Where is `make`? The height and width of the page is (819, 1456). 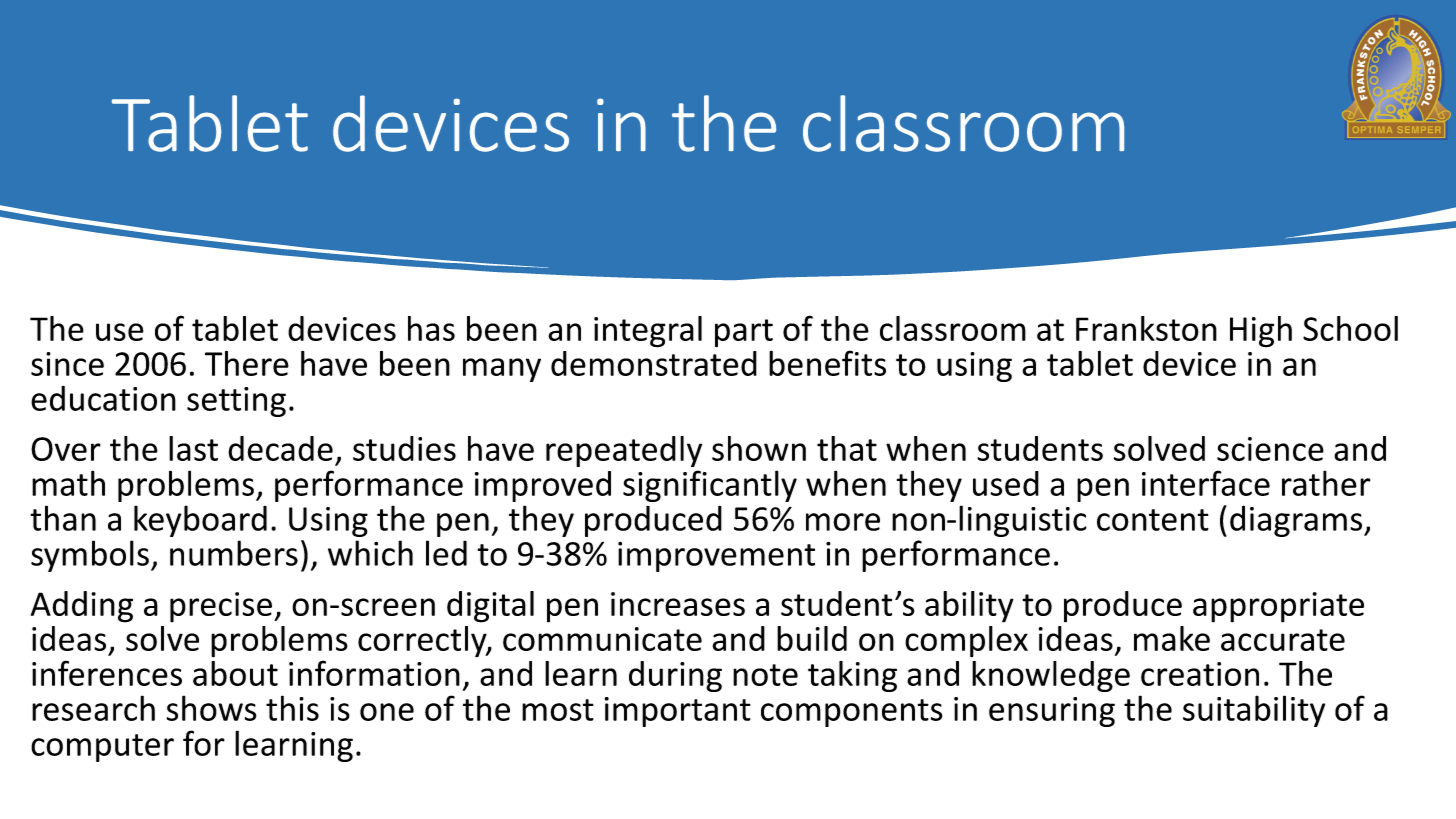 make is located at coordinates (1172, 638).
